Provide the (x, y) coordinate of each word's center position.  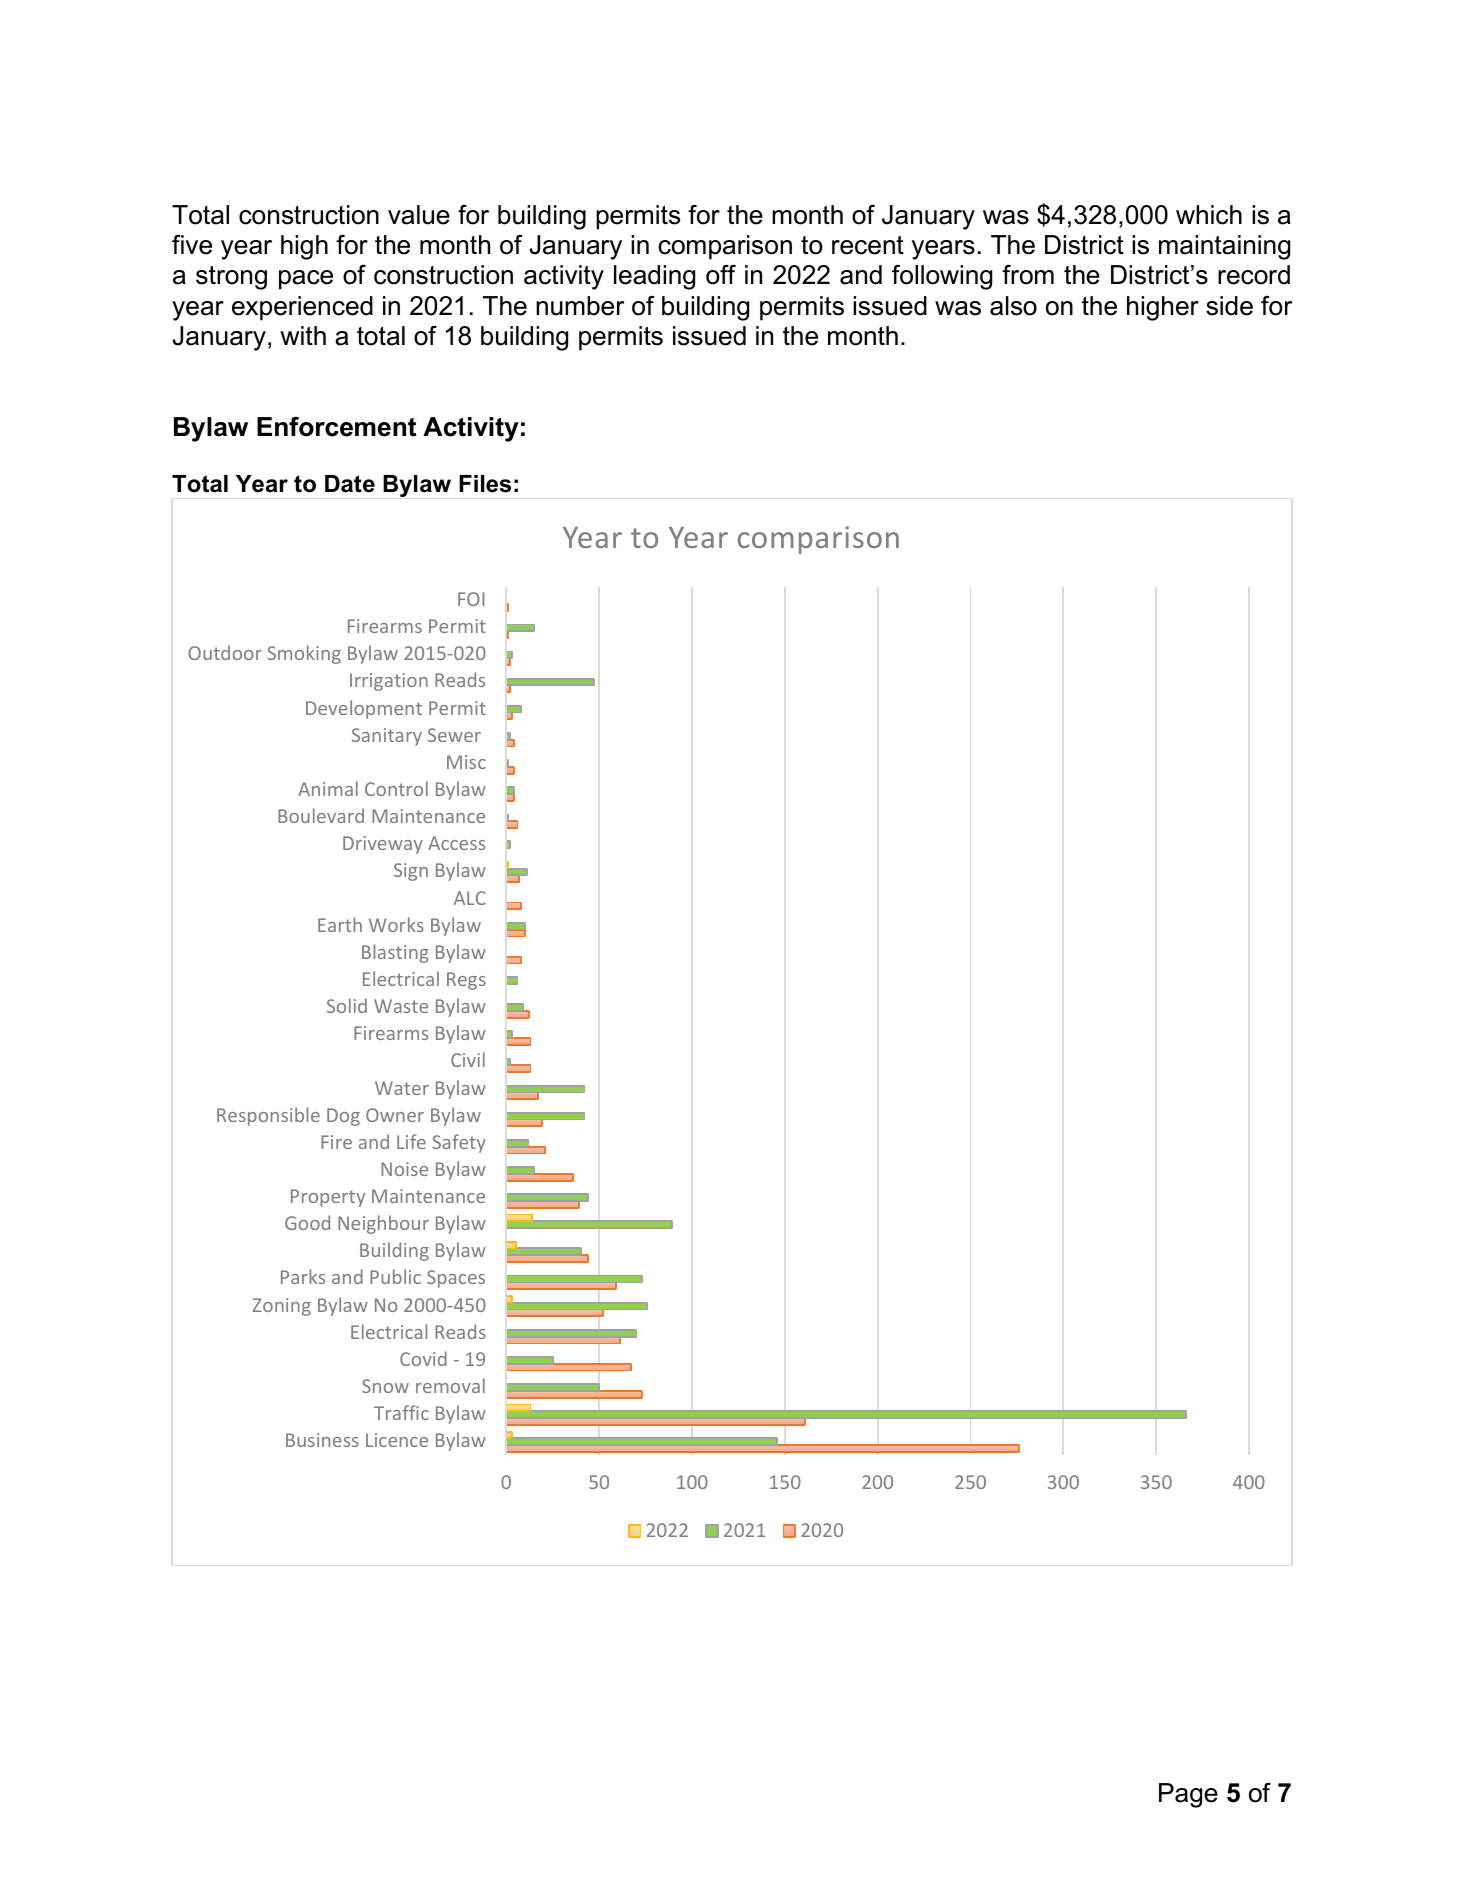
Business (322, 1440)
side (1229, 306)
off (721, 275)
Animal (328, 788)
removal (450, 1385)
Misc (466, 762)
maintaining (1224, 247)
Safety (459, 1143)
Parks (303, 1276)
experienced (302, 308)
